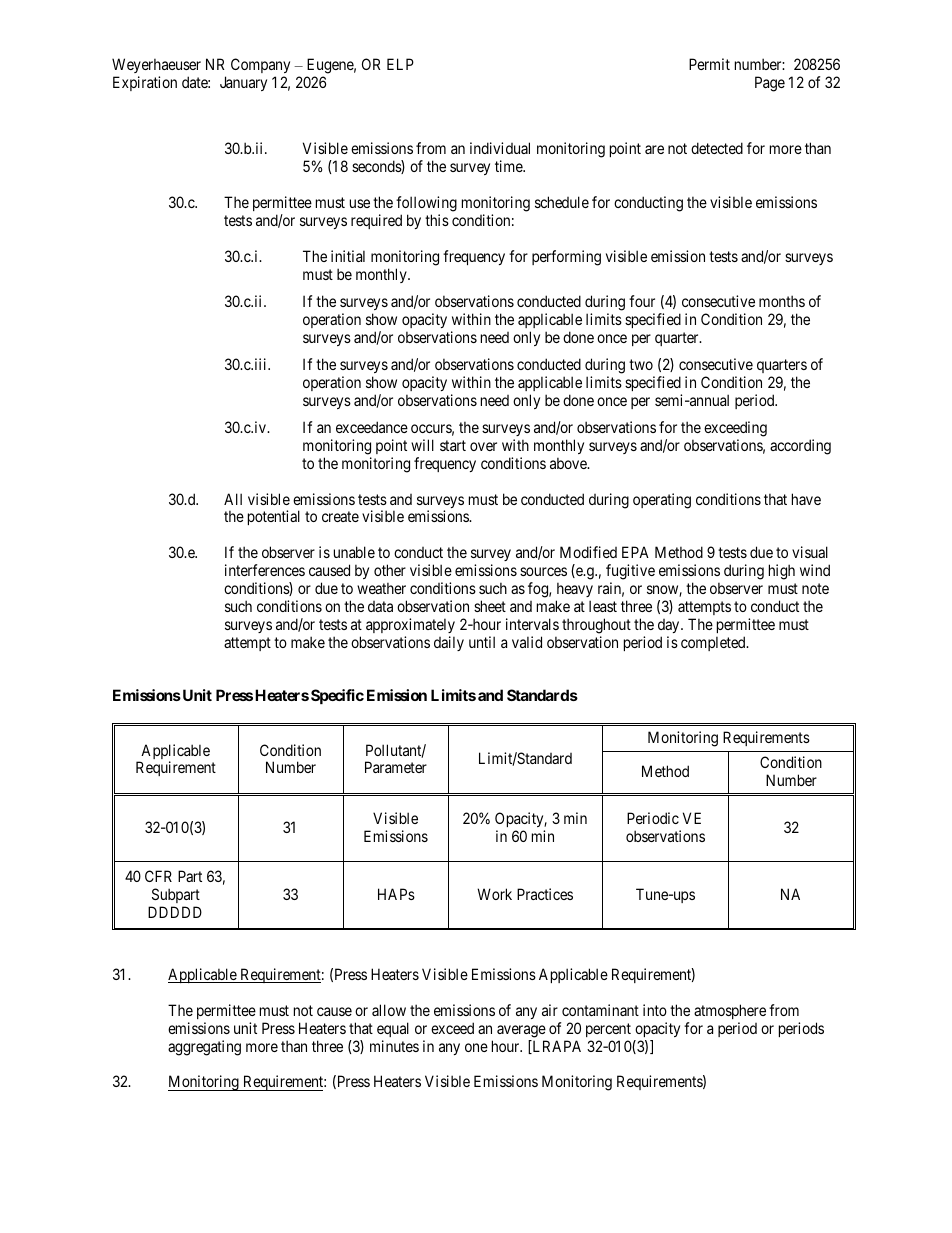 Image resolution: width=952 pixels, height=1233 pixels. I want to click on potential, so click(274, 517).
